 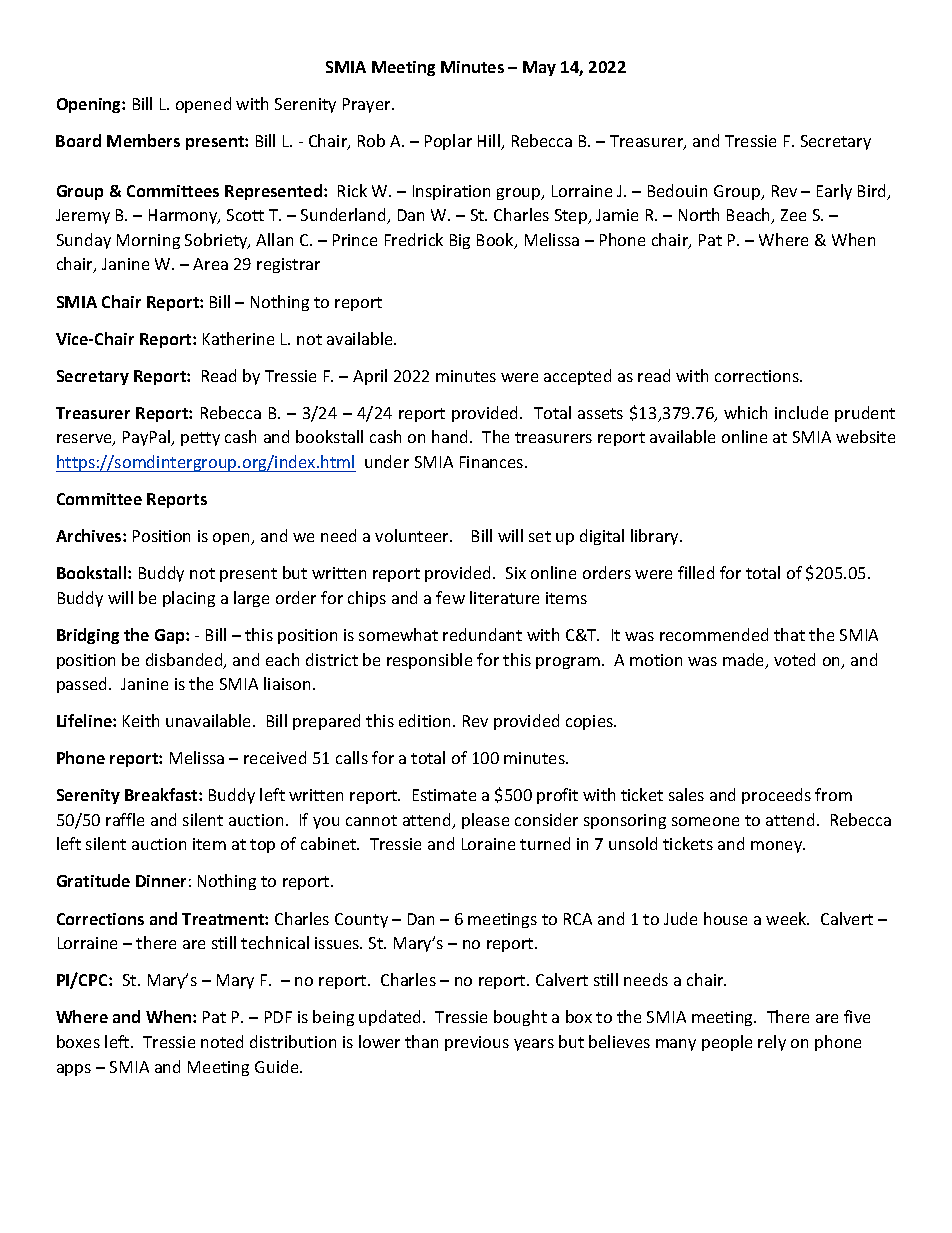 What do you see at coordinates (477, 1043) in the image?
I see `previous` at bounding box center [477, 1043].
